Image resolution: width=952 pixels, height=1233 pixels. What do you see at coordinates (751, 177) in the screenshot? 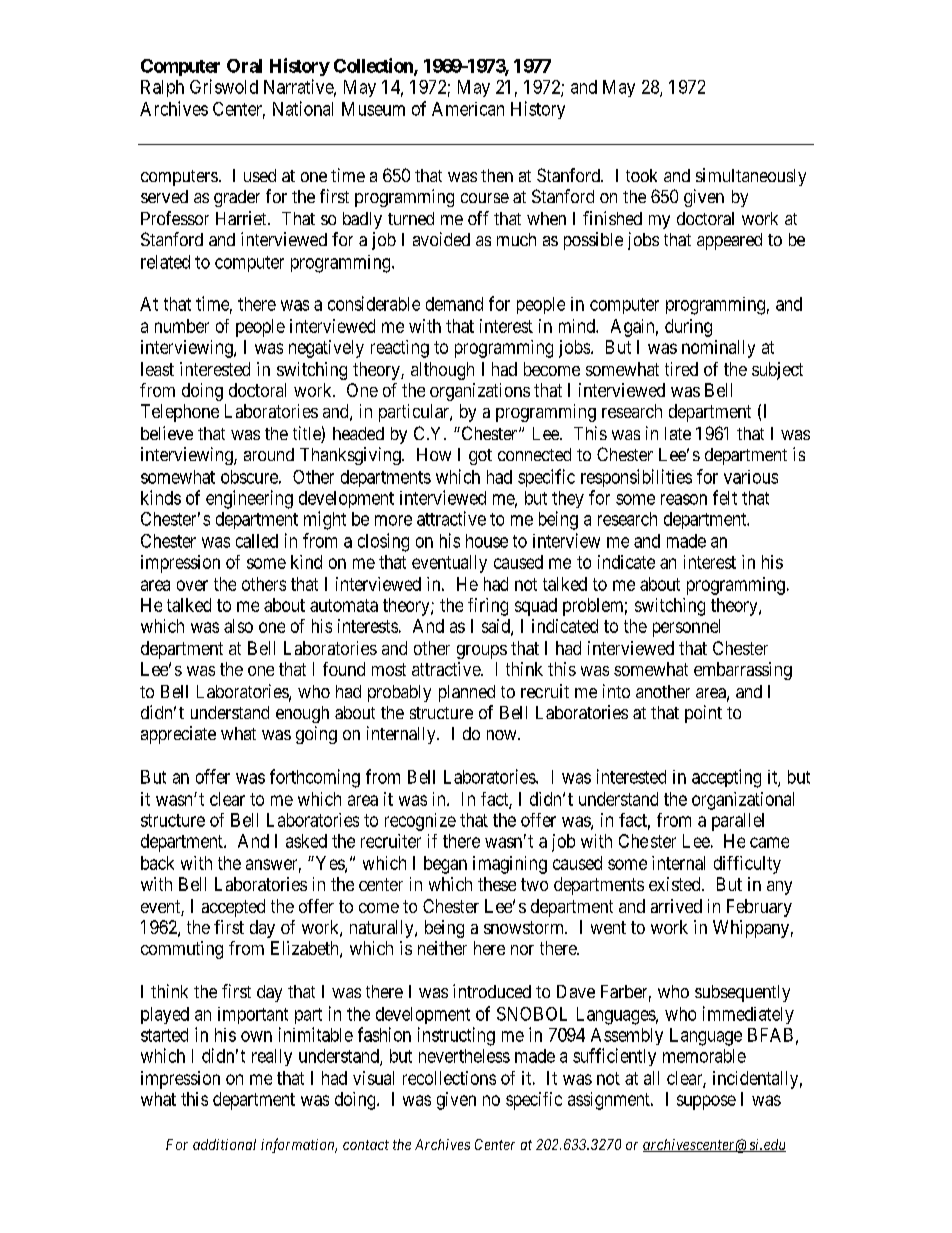
I see `simultaneously` at bounding box center [751, 177].
